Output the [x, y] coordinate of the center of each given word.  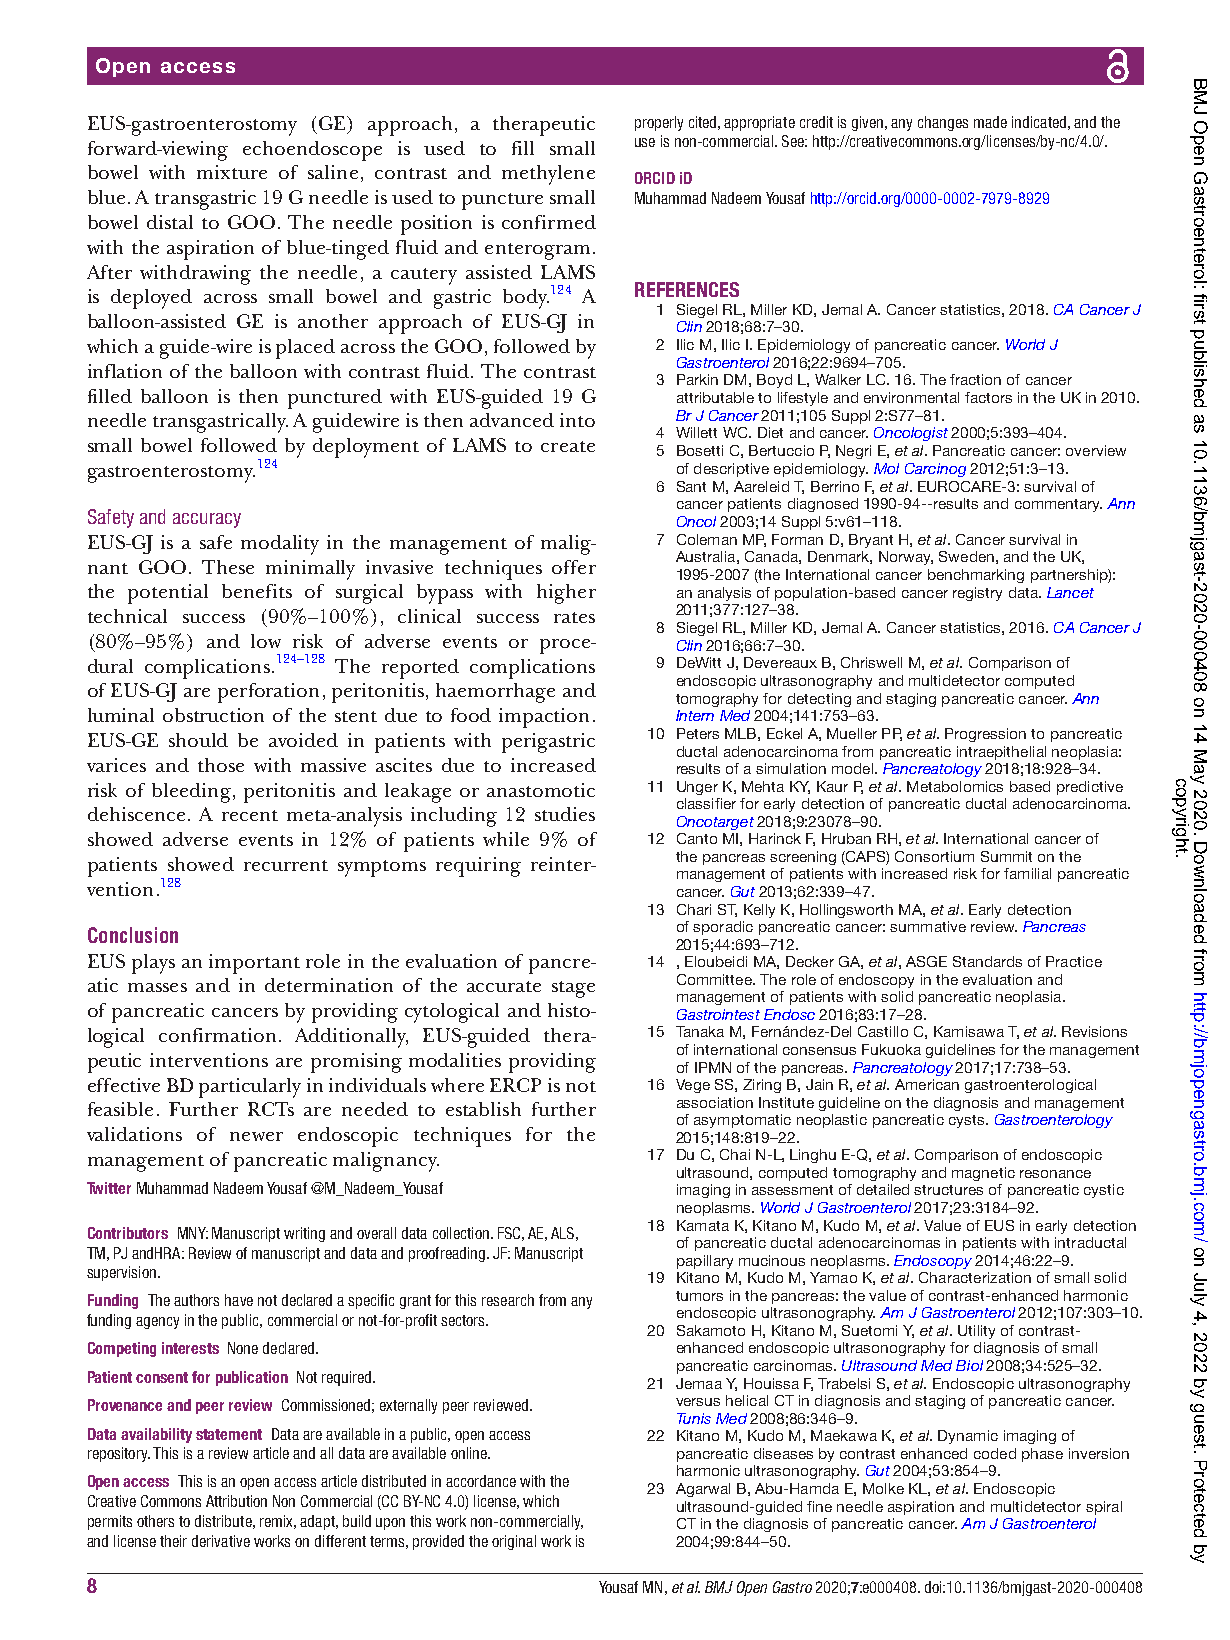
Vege [693, 1086]
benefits [257, 591]
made [990, 122]
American [927, 1084]
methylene [548, 175]
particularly [250, 1088]
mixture [232, 172]
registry [977, 594]
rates [574, 617]
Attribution [236, 1501]
